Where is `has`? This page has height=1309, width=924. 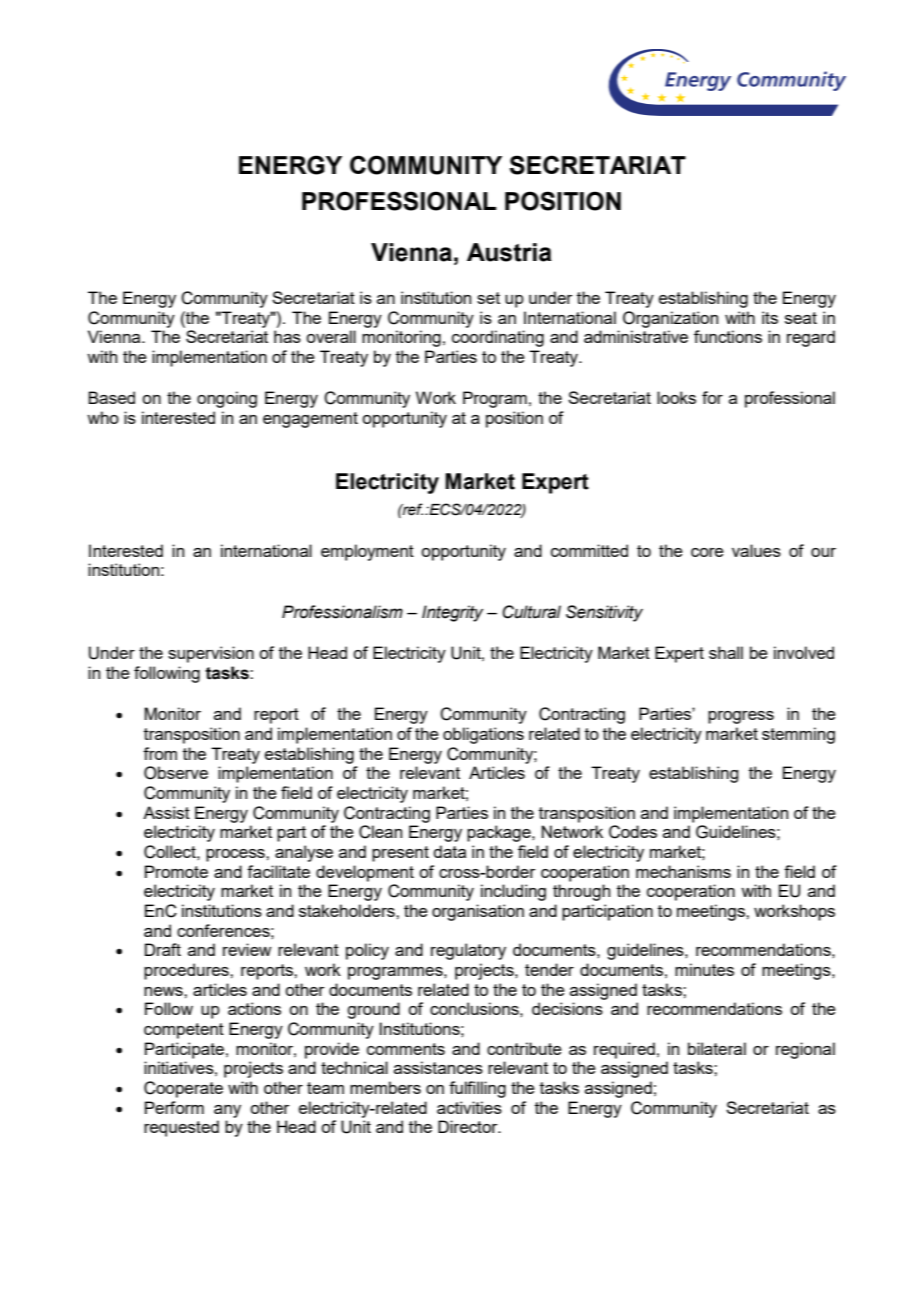
has is located at coordinates (287, 336).
